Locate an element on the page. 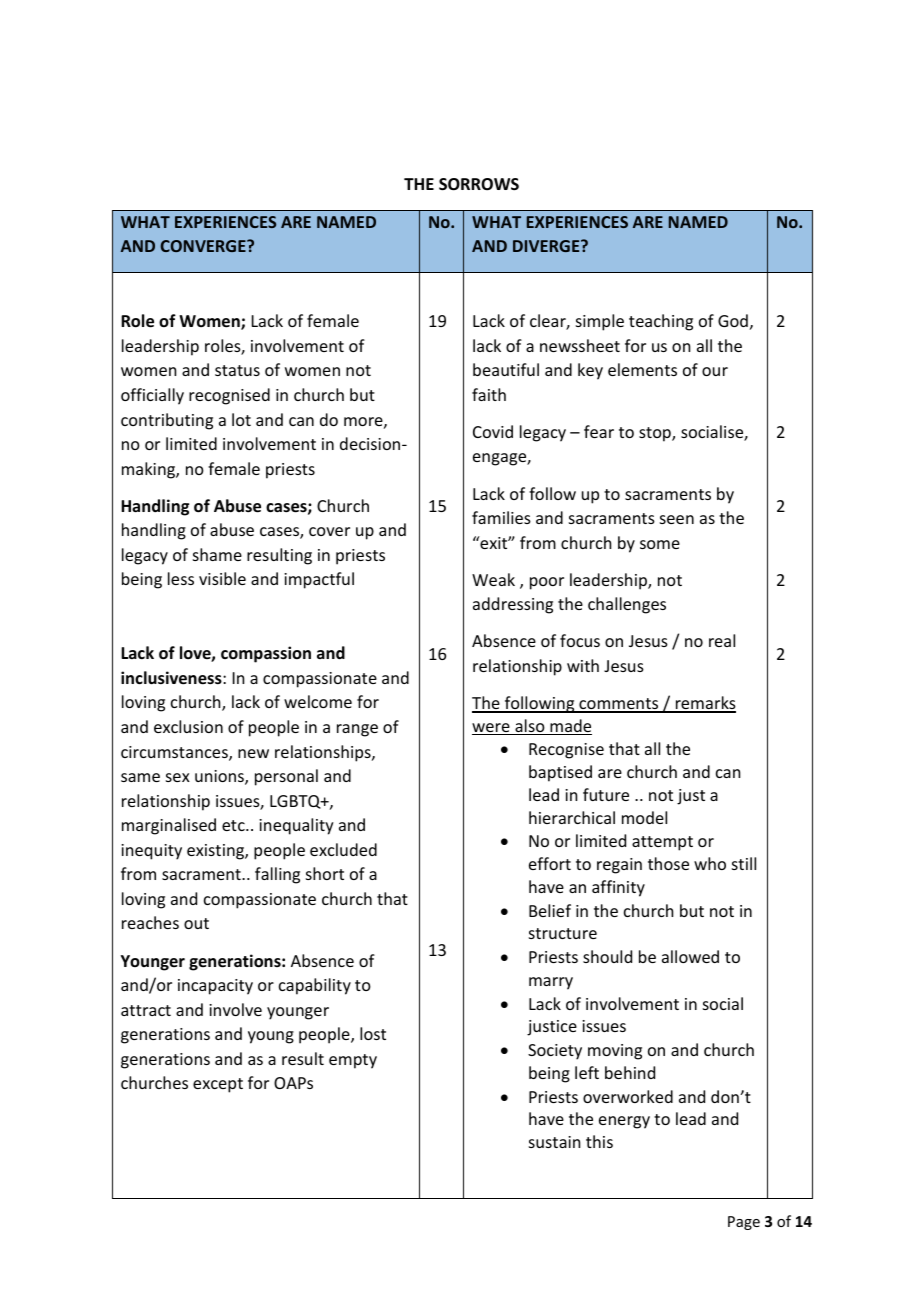 Image resolution: width=924 pixels, height=1308 pixels. out is located at coordinates (196, 923).
